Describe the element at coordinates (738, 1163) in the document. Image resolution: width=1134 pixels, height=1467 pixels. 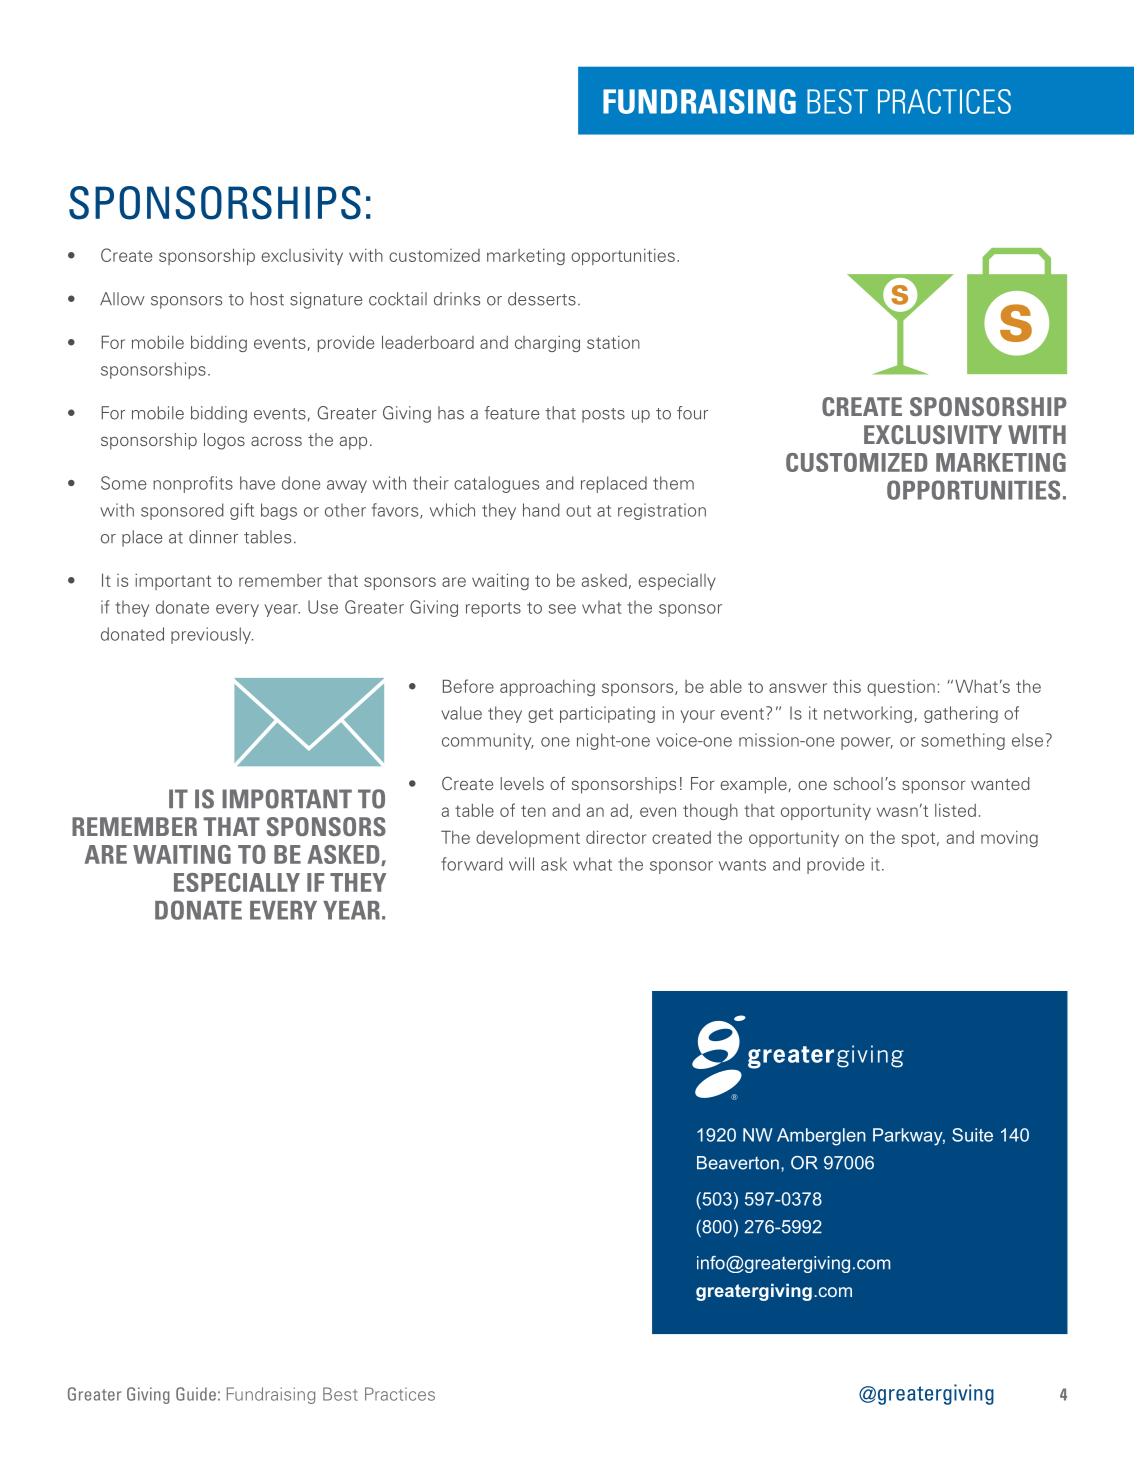
I see `Beaverton` at that location.
